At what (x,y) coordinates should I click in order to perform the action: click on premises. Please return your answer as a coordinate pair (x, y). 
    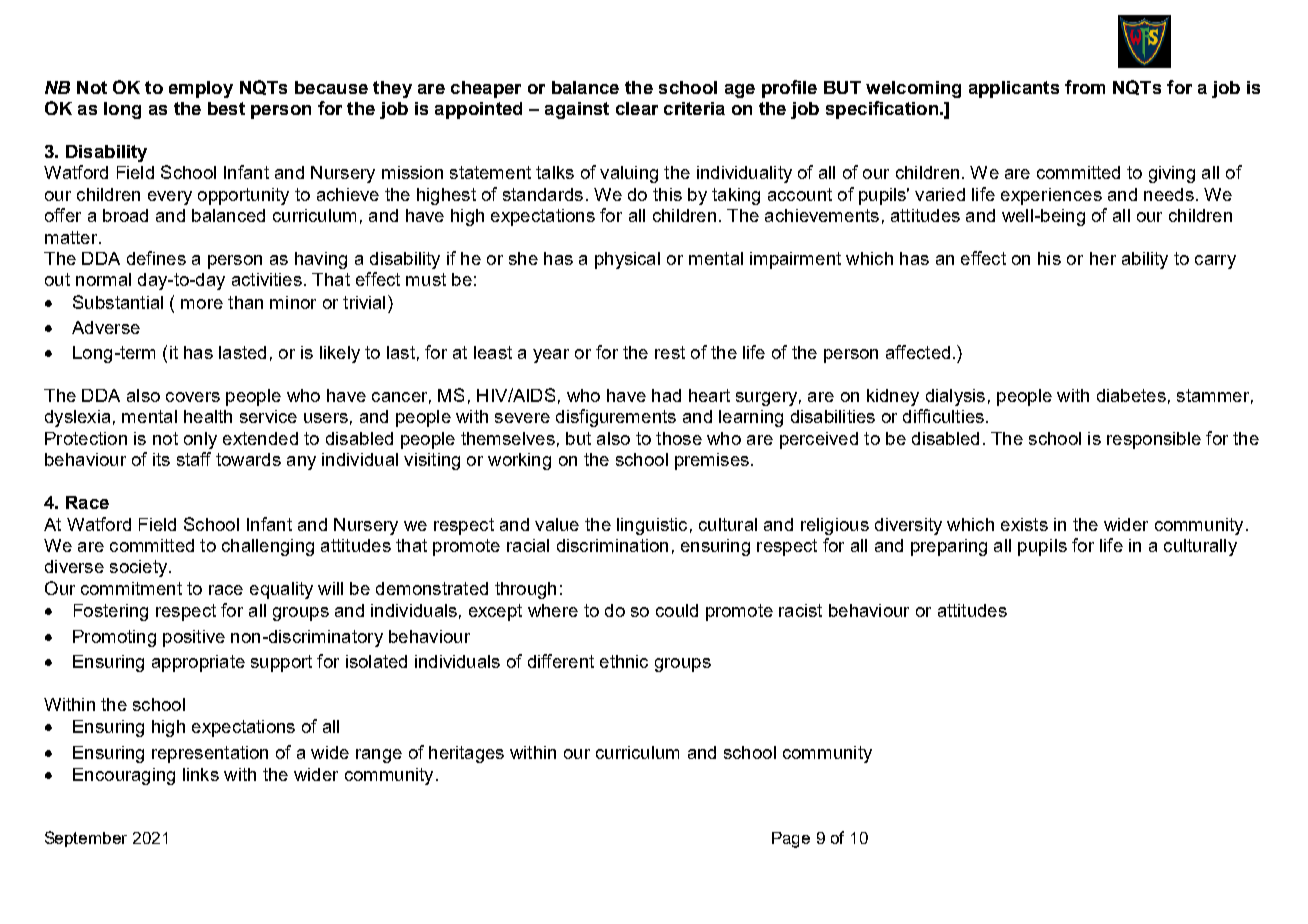
    Looking at the image, I should click on (712, 461).
